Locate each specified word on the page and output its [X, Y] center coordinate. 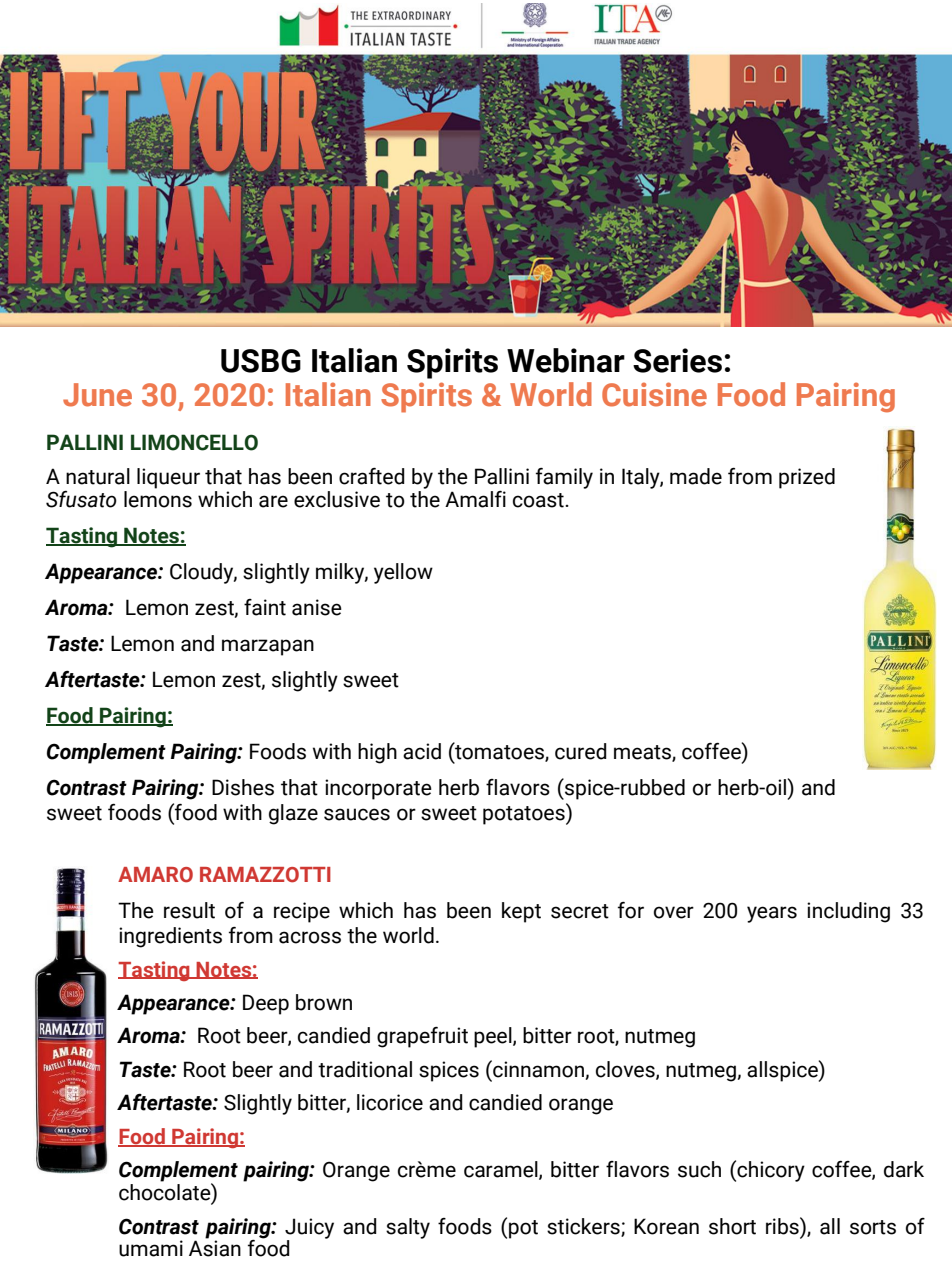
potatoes [525, 814]
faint [265, 607]
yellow [403, 573]
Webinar [566, 360]
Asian [215, 1248]
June [97, 395]
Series [677, 360]
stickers [584, 1227]
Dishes [243, 787]
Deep [266, 1004]
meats [643, 753]
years [772, 914]
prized [807, 478]
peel [494, 1037]
